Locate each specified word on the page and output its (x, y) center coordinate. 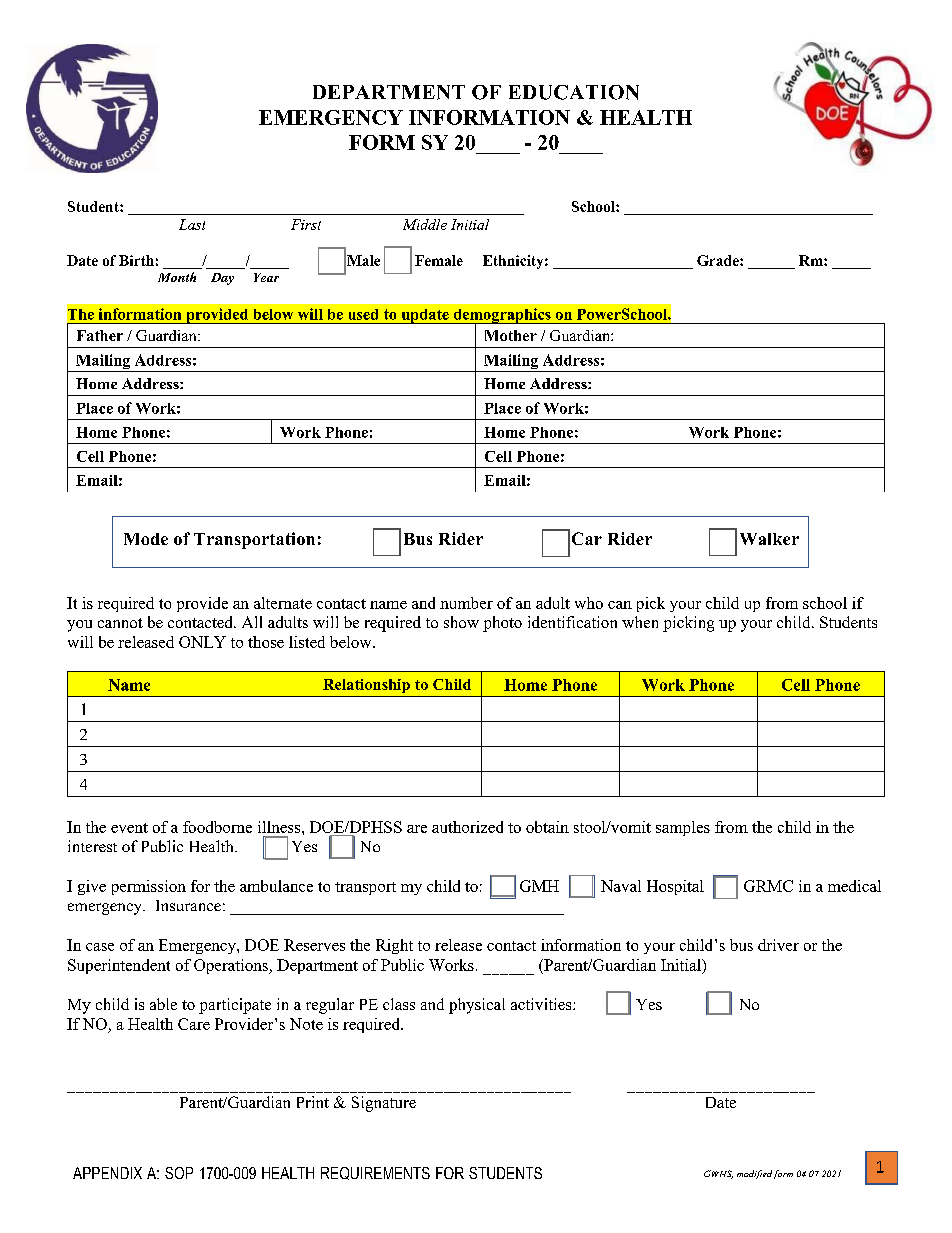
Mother (511, 335)
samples (683, 828)
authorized (467, 827)
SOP (179, 1173)
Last (192, 224)
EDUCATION (574, 92)
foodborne (217, 827)
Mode (146, 539)
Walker (769, 539)
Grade (719, 260)
